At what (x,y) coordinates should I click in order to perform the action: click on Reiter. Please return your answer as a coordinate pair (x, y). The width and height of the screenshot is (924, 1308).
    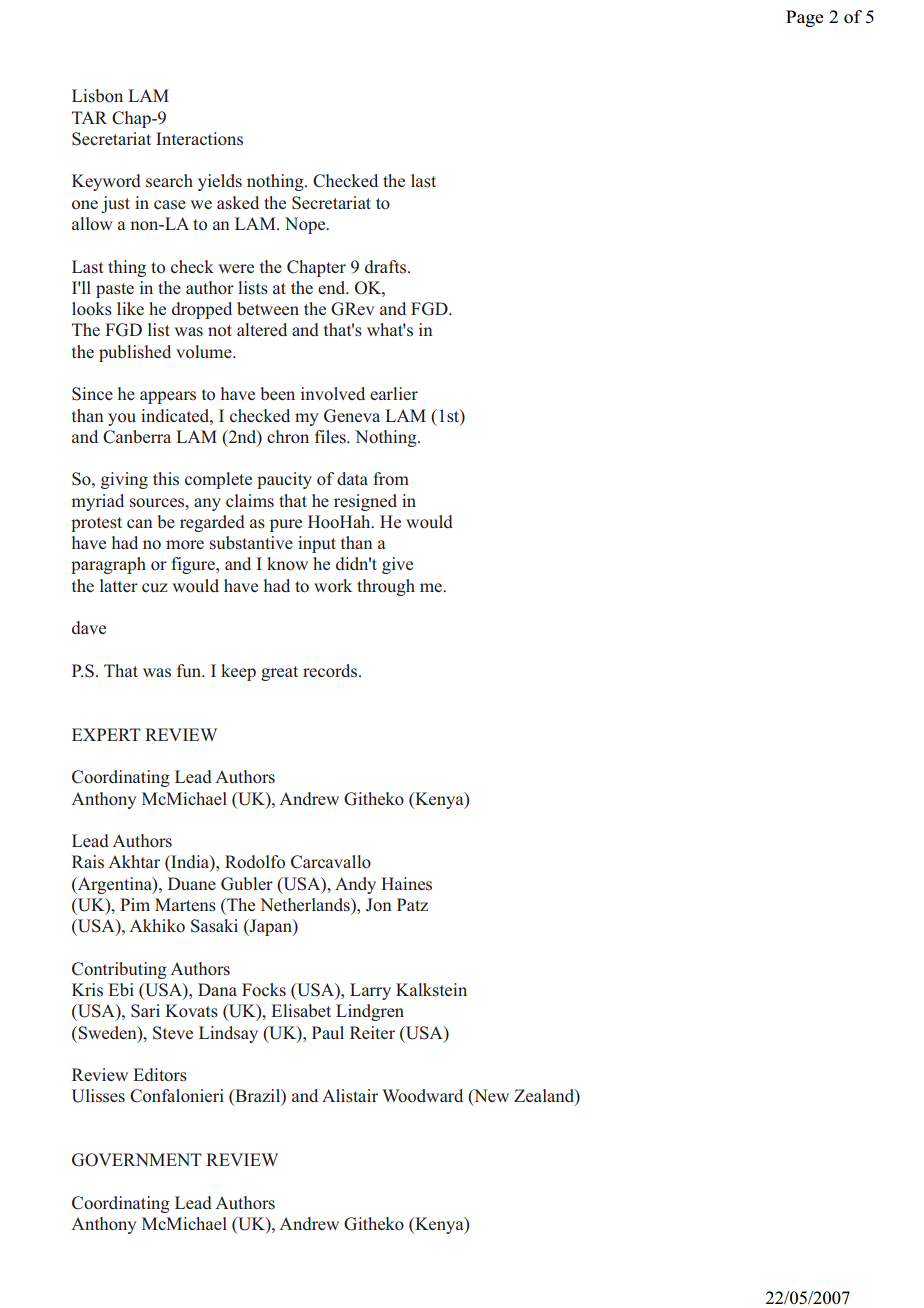
    Looking at the image, I should click on (372, 1032).
